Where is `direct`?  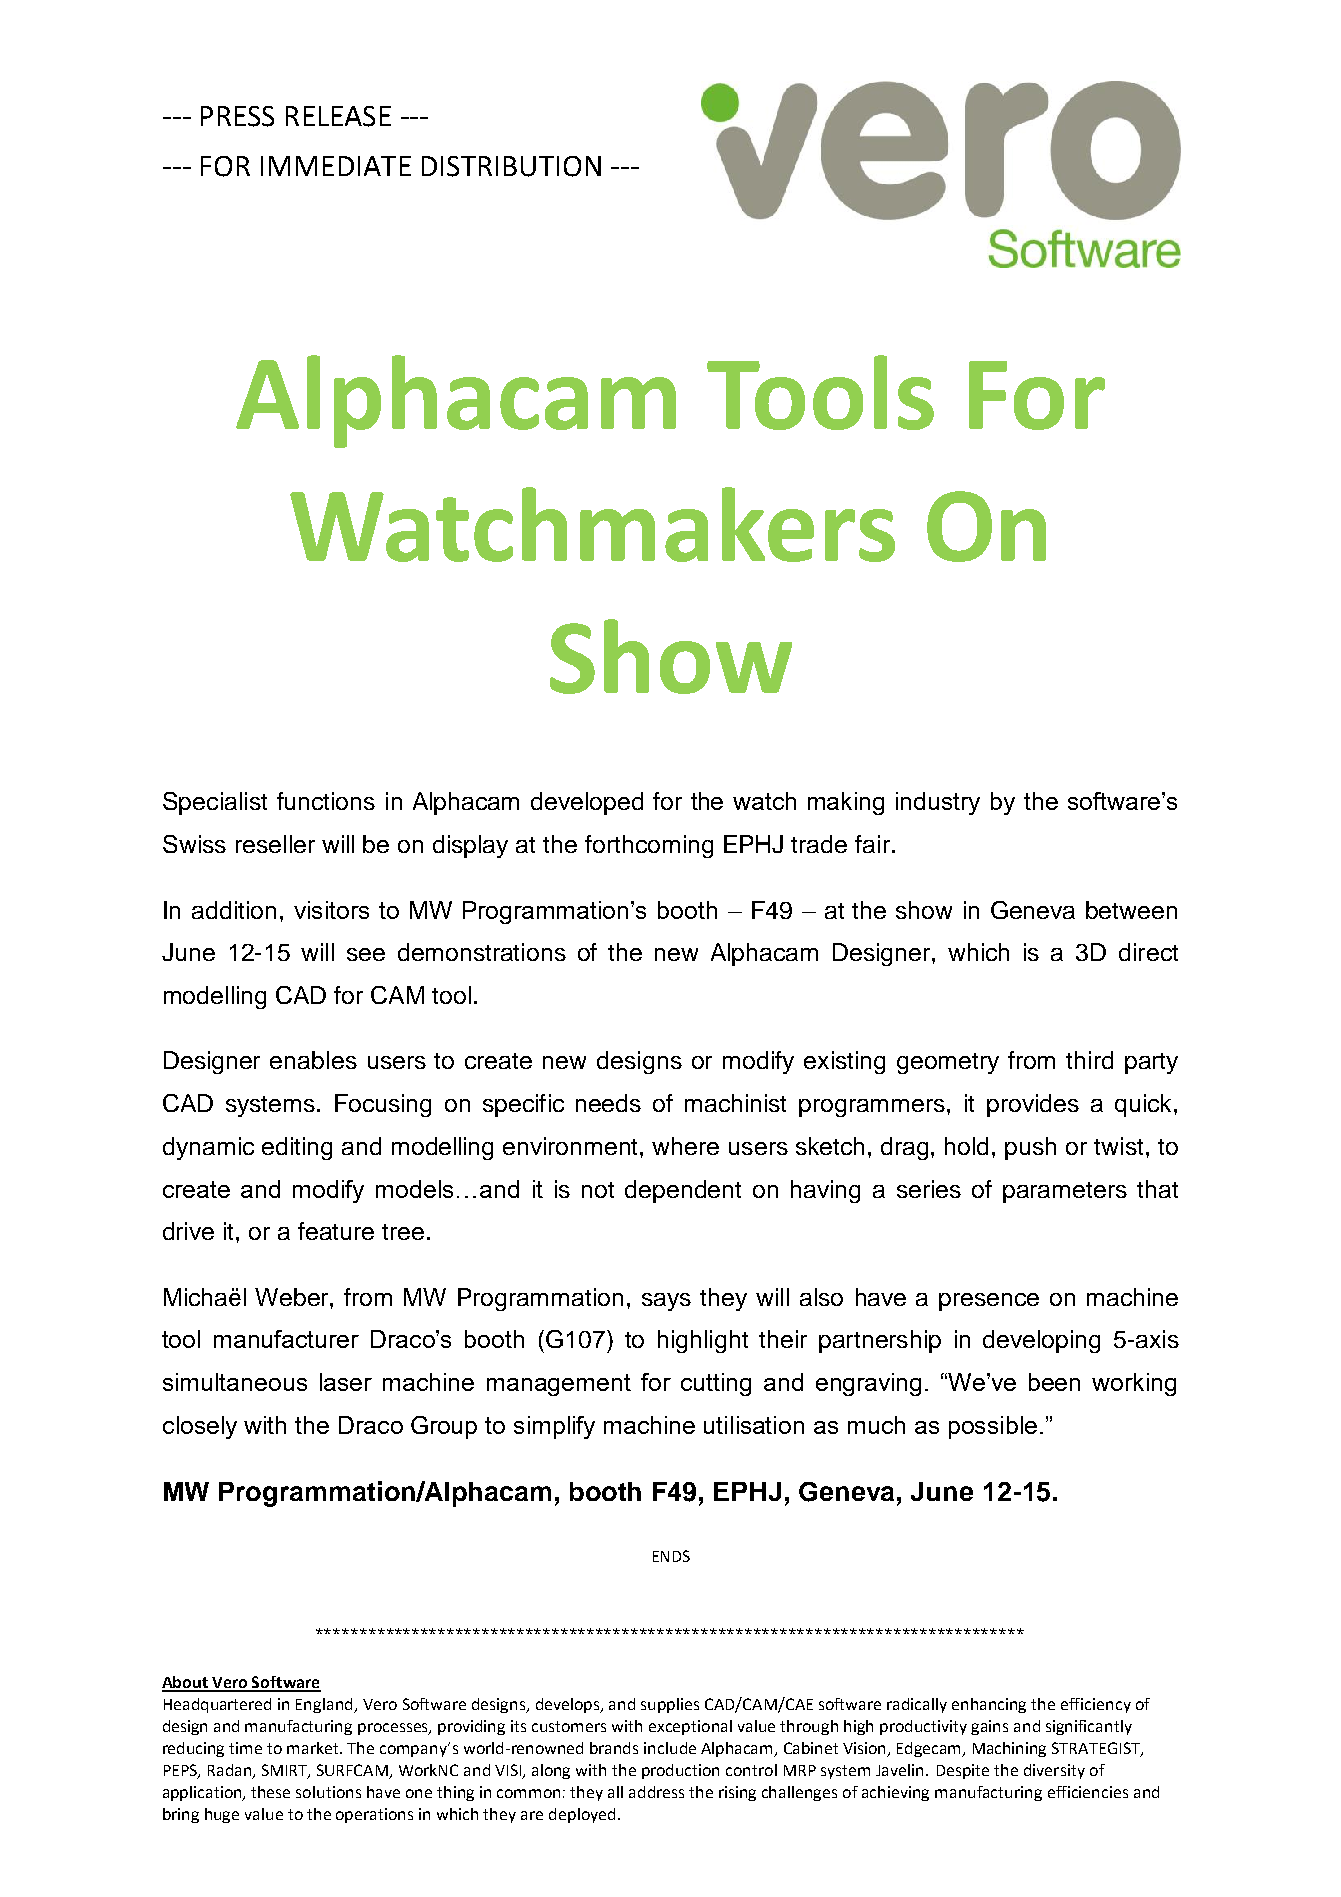
direct is located at coordinates (1148, 952).
